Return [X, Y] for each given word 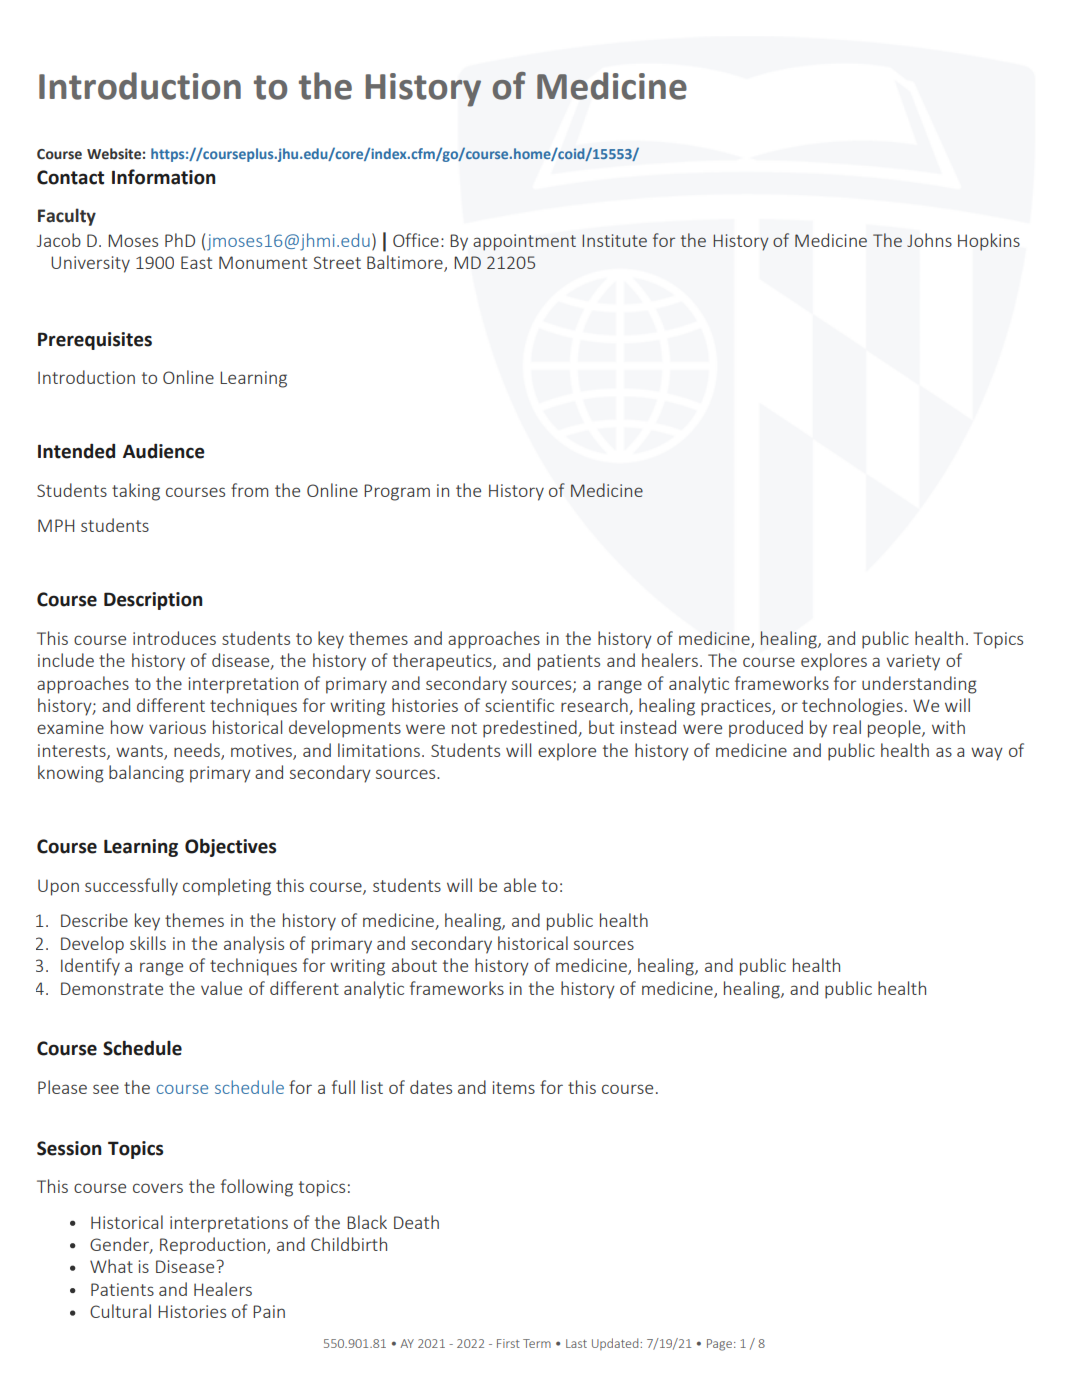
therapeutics [443, 662]
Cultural [120, 1311]
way [987, 754]
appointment [524, 242]
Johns [929, 240]
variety [913, 662]
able [520, 885]
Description [153, 601]
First [508, 1343]
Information [163, 177]
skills [148, 943]
